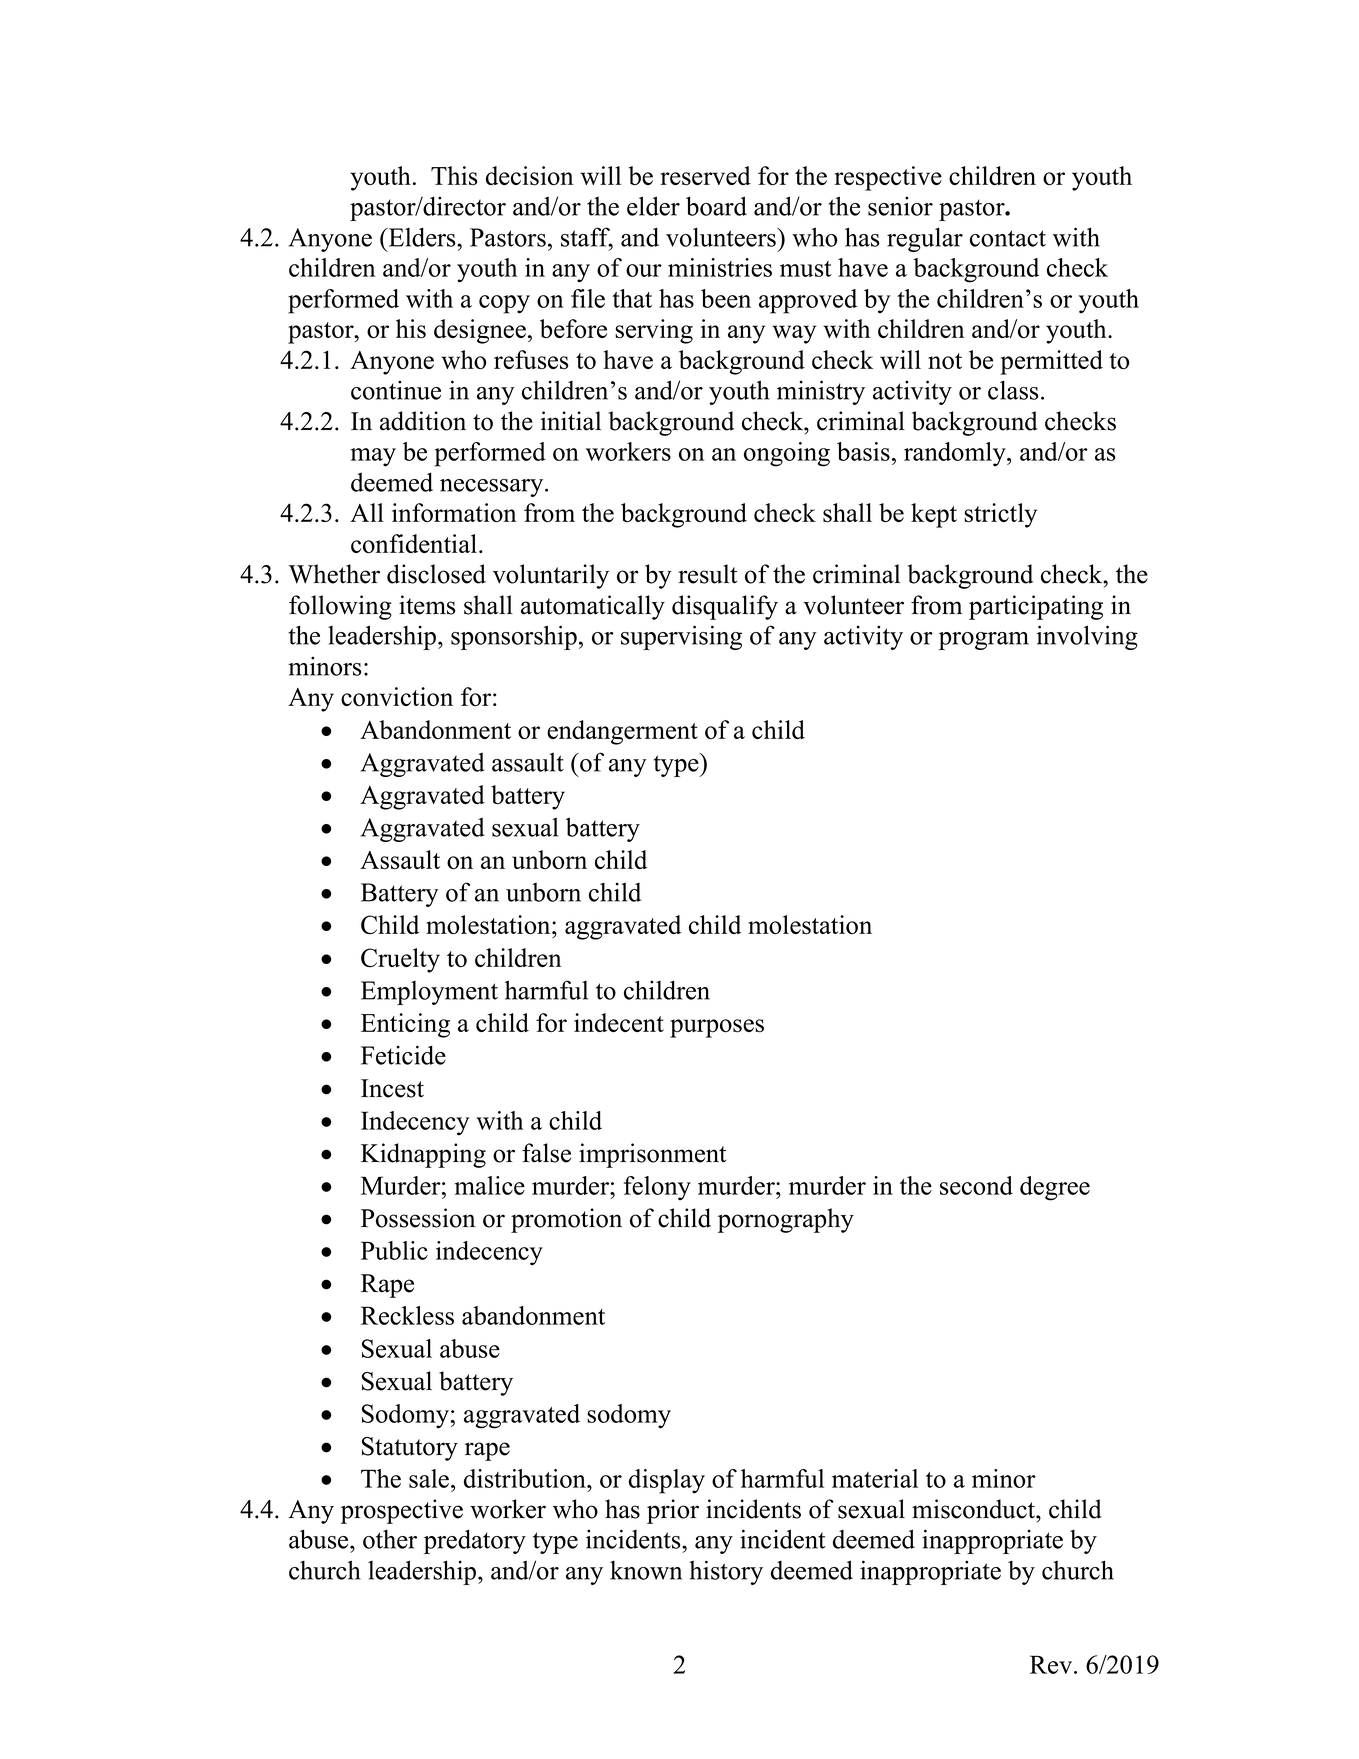  Describe the element at coordinates (726, 1572) in the screenshot. I see `history` at that location.
